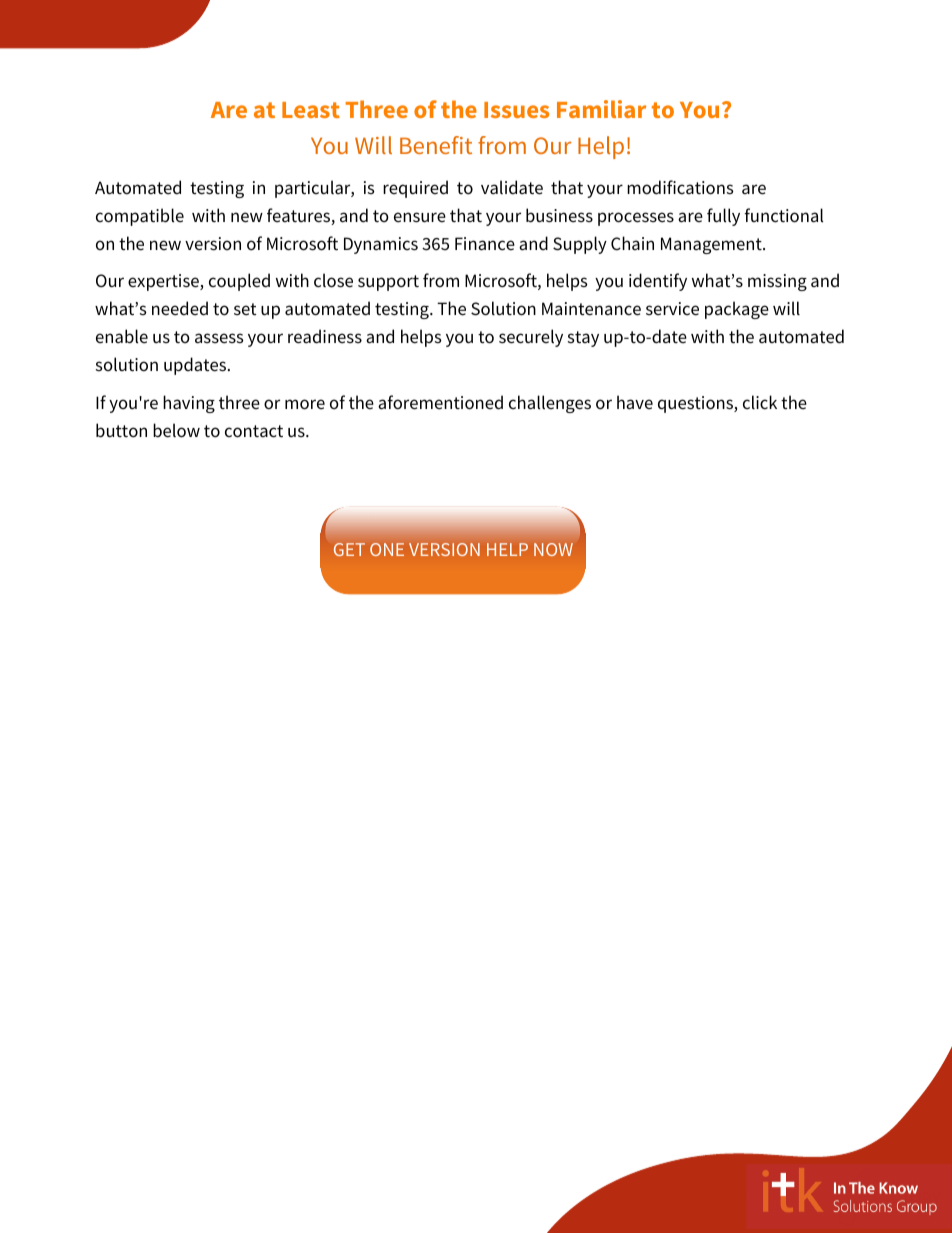 Image resolution: width=952 pixels, height=1233 pixels. Describe the element at coordinates (311, 110) in the page. I see `Least` at that location.
